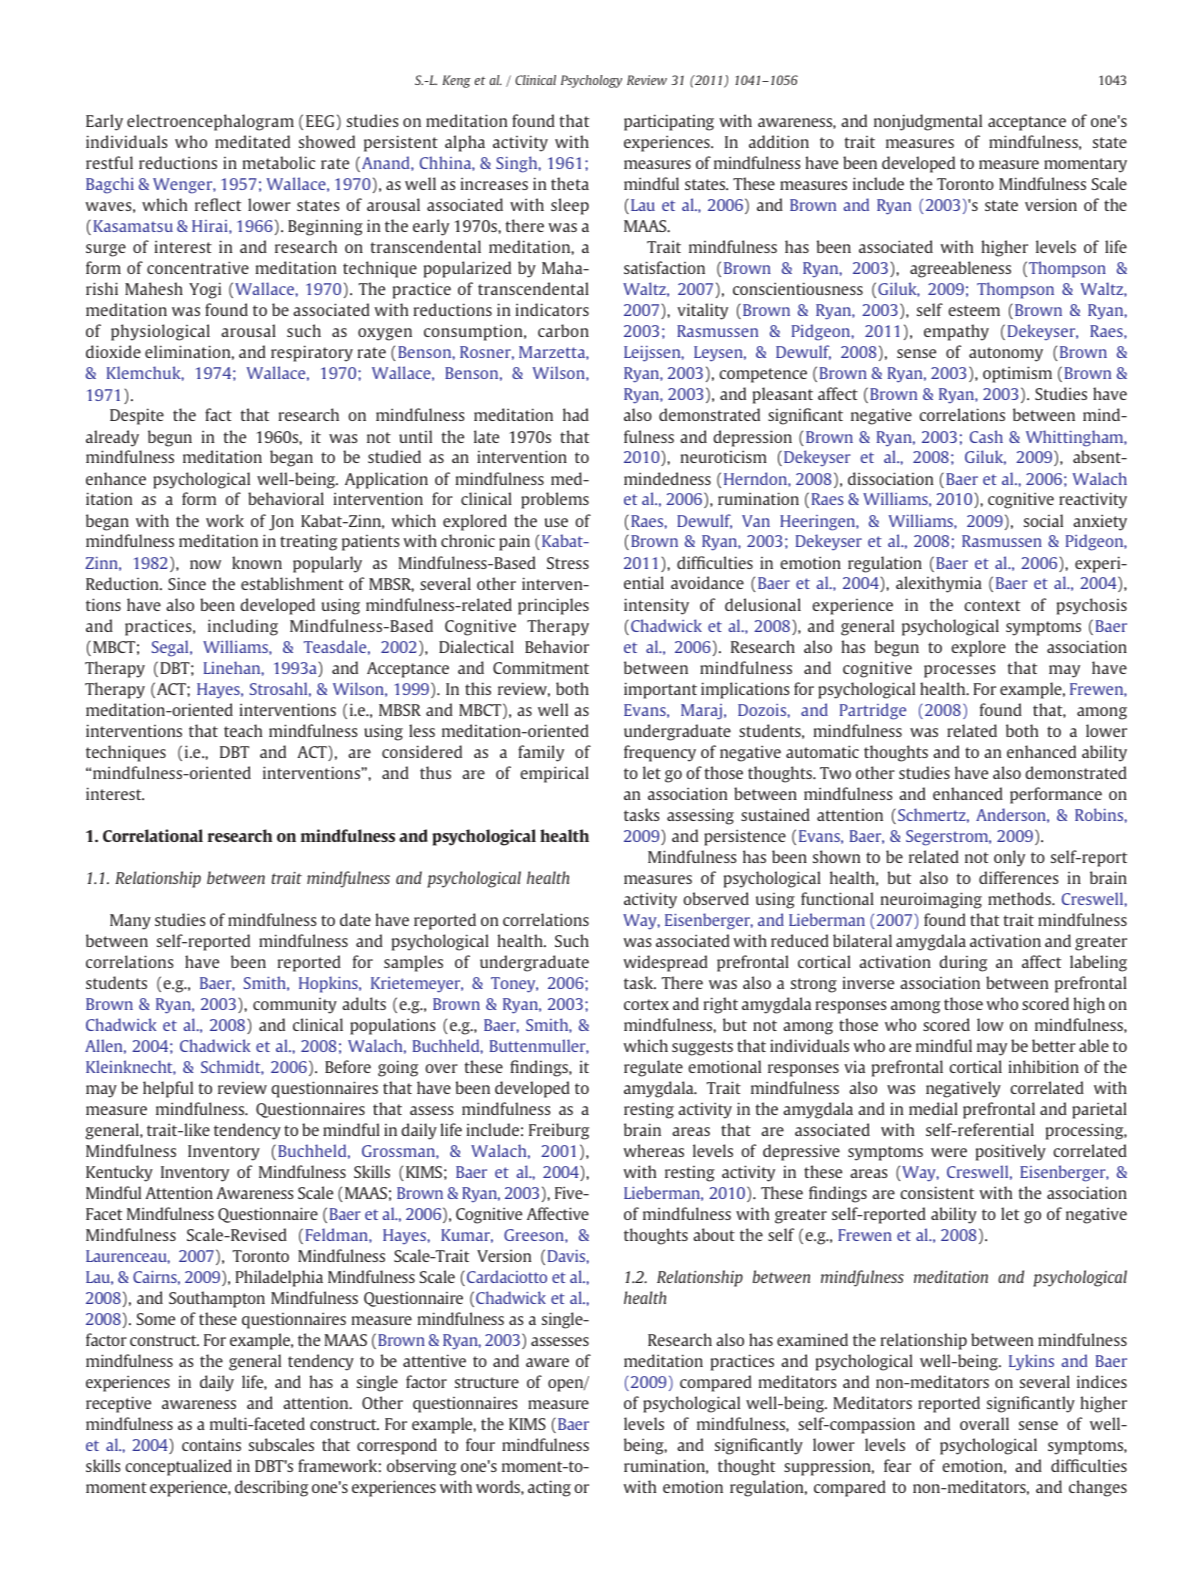 Image resolution: width=1195 pixels, height=1594 pixels. What do you see at coordinates (554, 774) in the screenshot?
I see `empirical` at bounding box center [554, 774].
